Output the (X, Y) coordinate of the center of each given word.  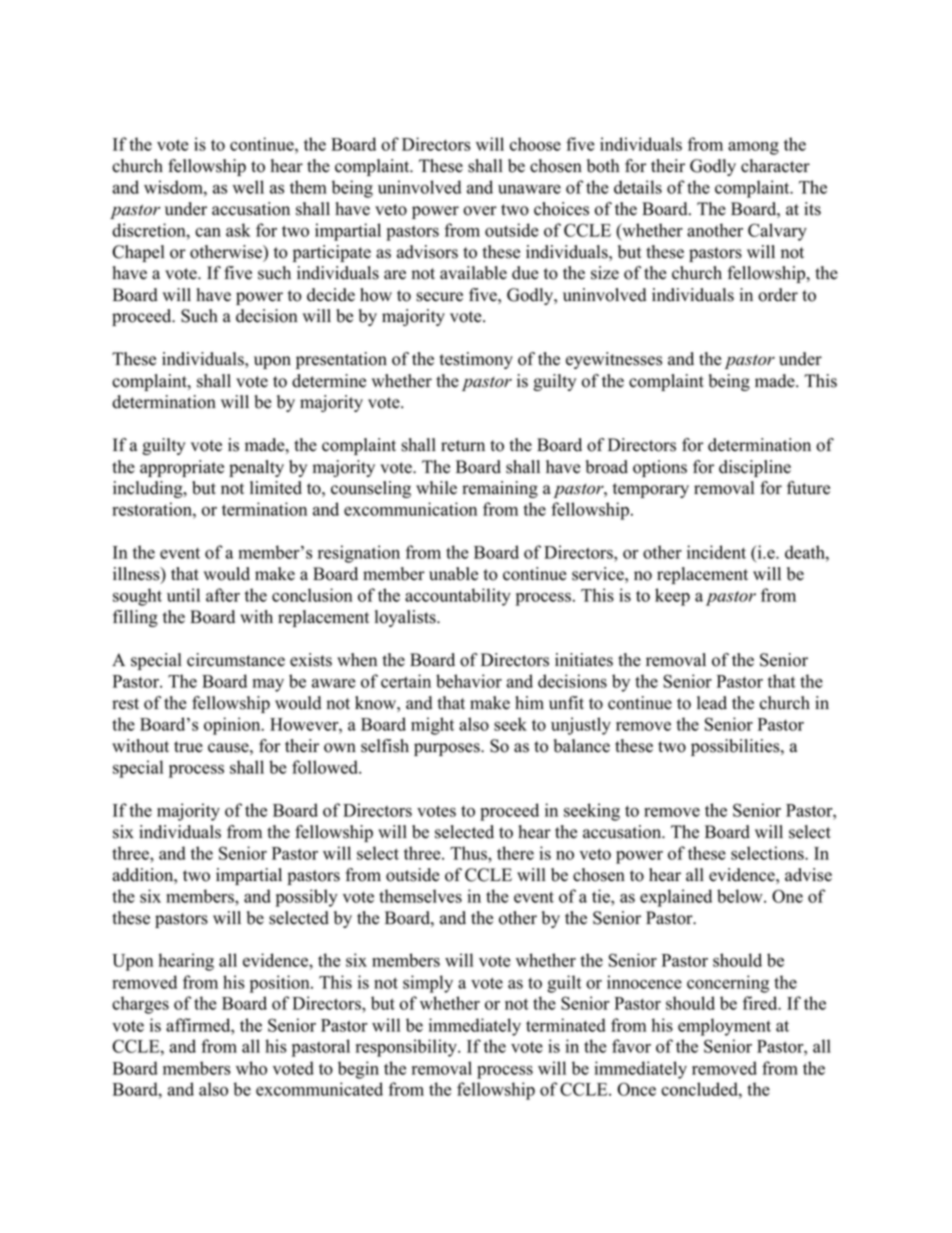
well (248, 187)
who (251, 1068)
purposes (448, 749)
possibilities (736, 747)
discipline (755, 468)
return (463, 446)
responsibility (407, 1048)
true (188, 747)
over (480, 211)
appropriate (182, 468)
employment (724, 1027)
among (753, 148)
